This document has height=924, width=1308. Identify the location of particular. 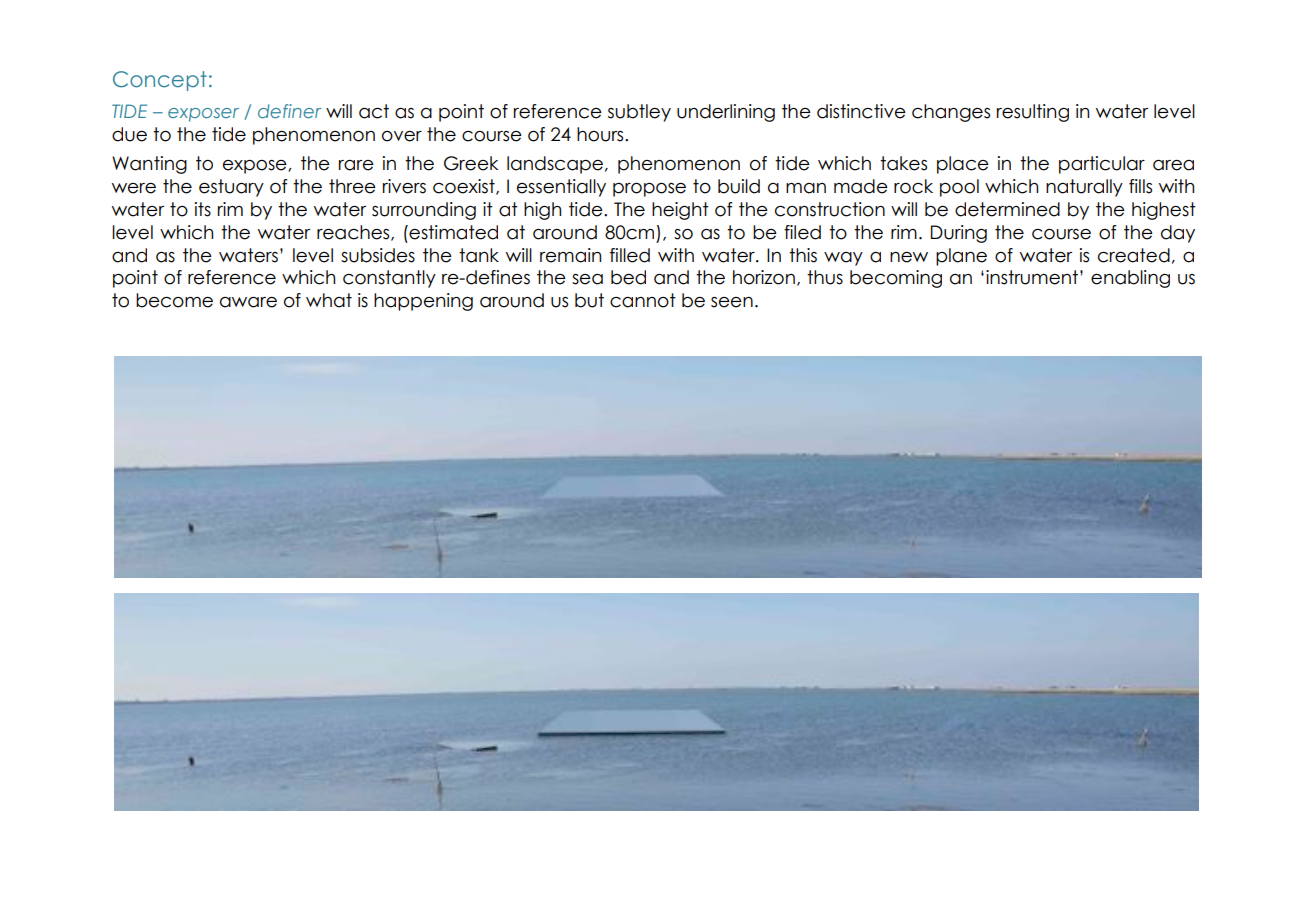
(1102, 165).
